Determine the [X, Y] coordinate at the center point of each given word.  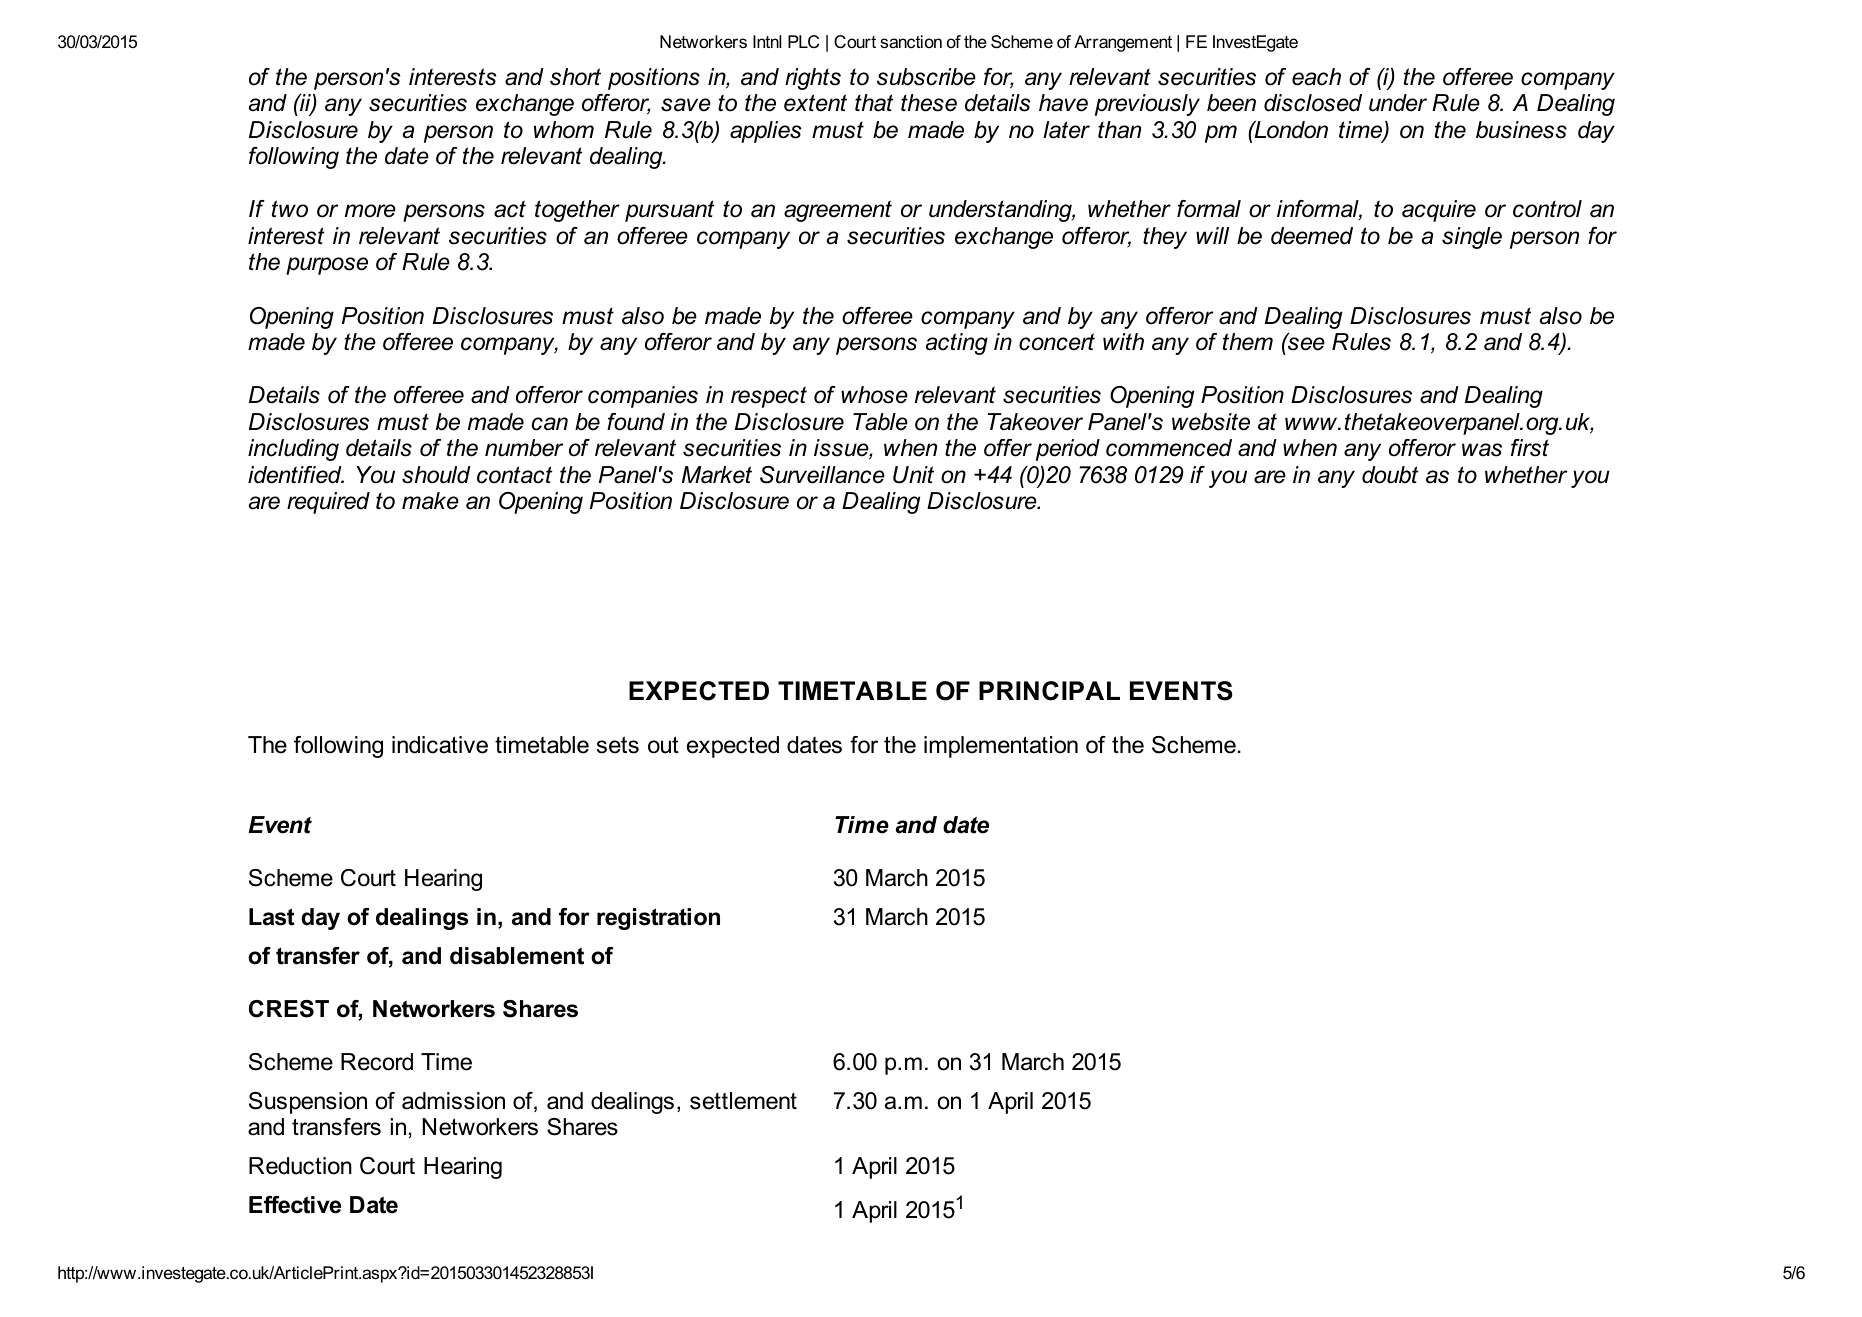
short [575, 77]
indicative [440, 745]
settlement [743, 1101]
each [1316, 77]
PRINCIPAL [1049, 691]
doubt [1390, 475]
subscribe [926, 77]
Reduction [300, 1166]
